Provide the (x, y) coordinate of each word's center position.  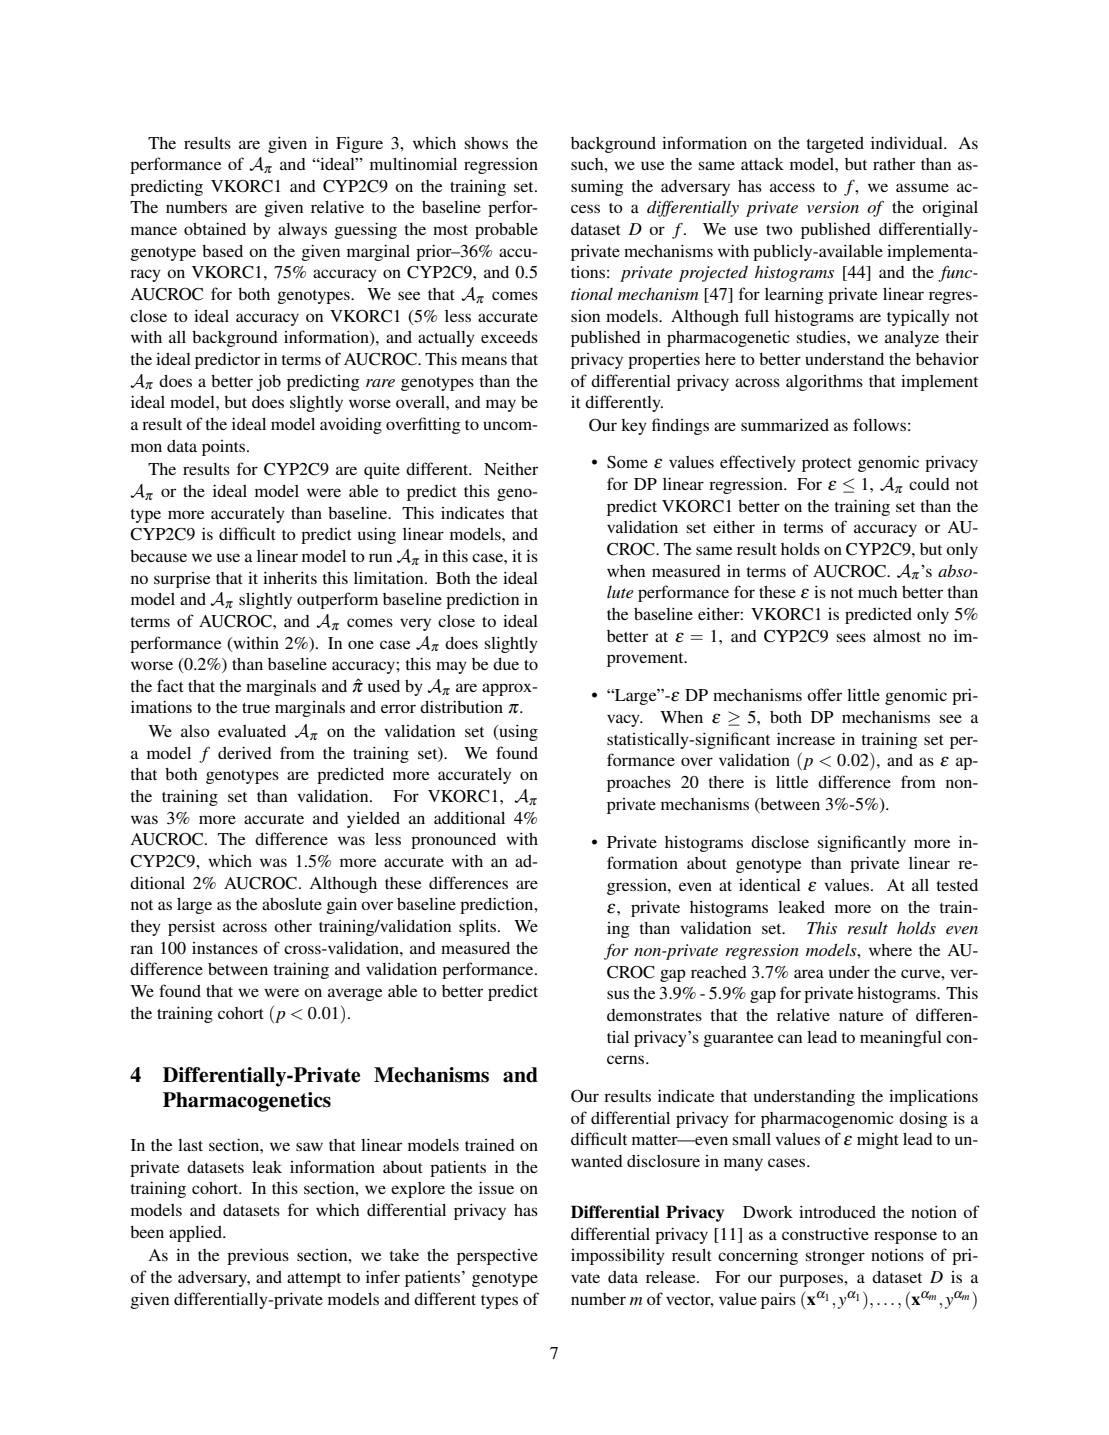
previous (258, 1256)
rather (894, 164)
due (506, 664)
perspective (497, 1257)
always (302, 231)
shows (486, 143)
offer (824, 694)
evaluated (252, 731)
